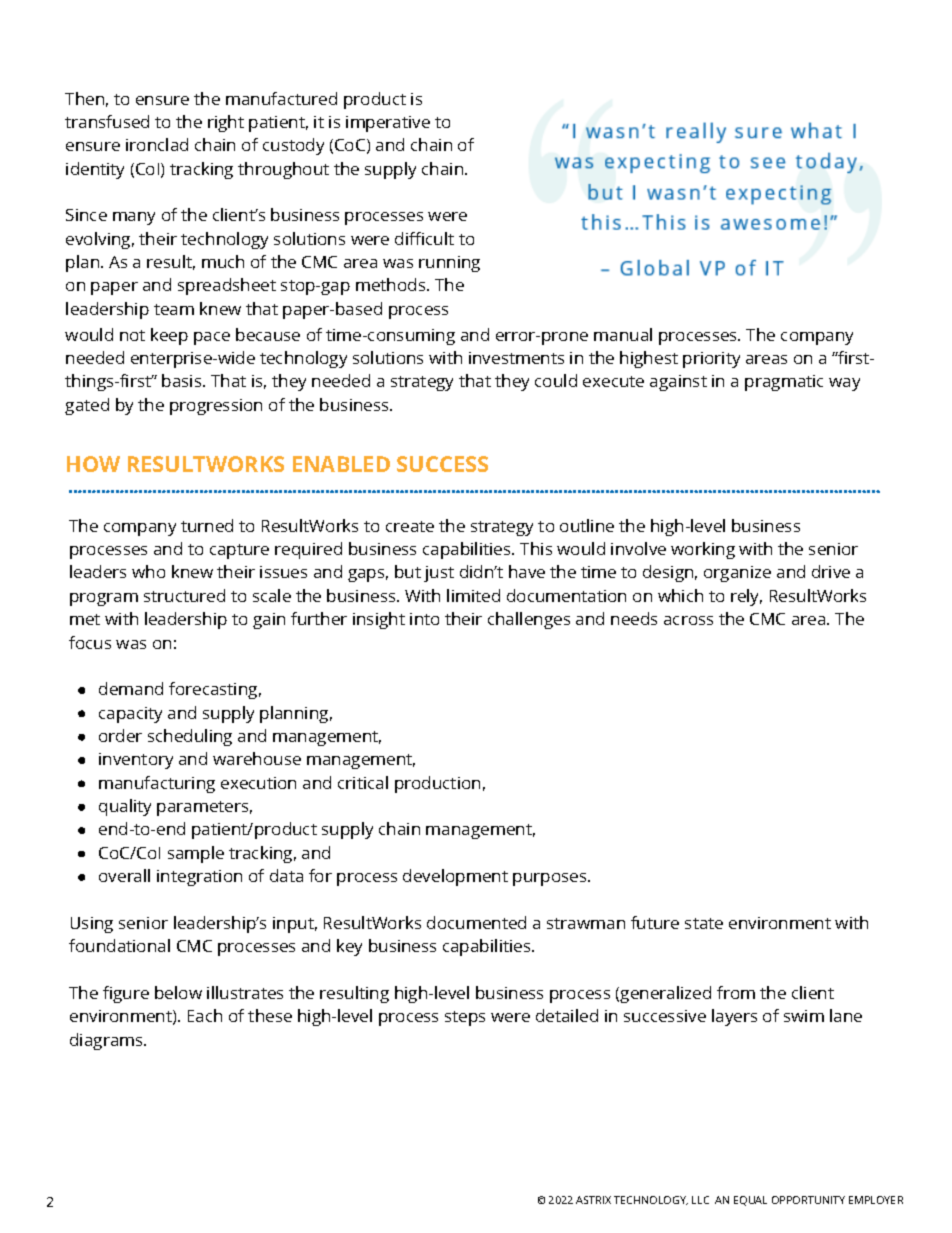 Image resolution: width=952 pixels, height=1233 pixels. What do you see at coordinates (623, 334) in the screenshot?
I see `manual` at bounding box center [623, 334].
